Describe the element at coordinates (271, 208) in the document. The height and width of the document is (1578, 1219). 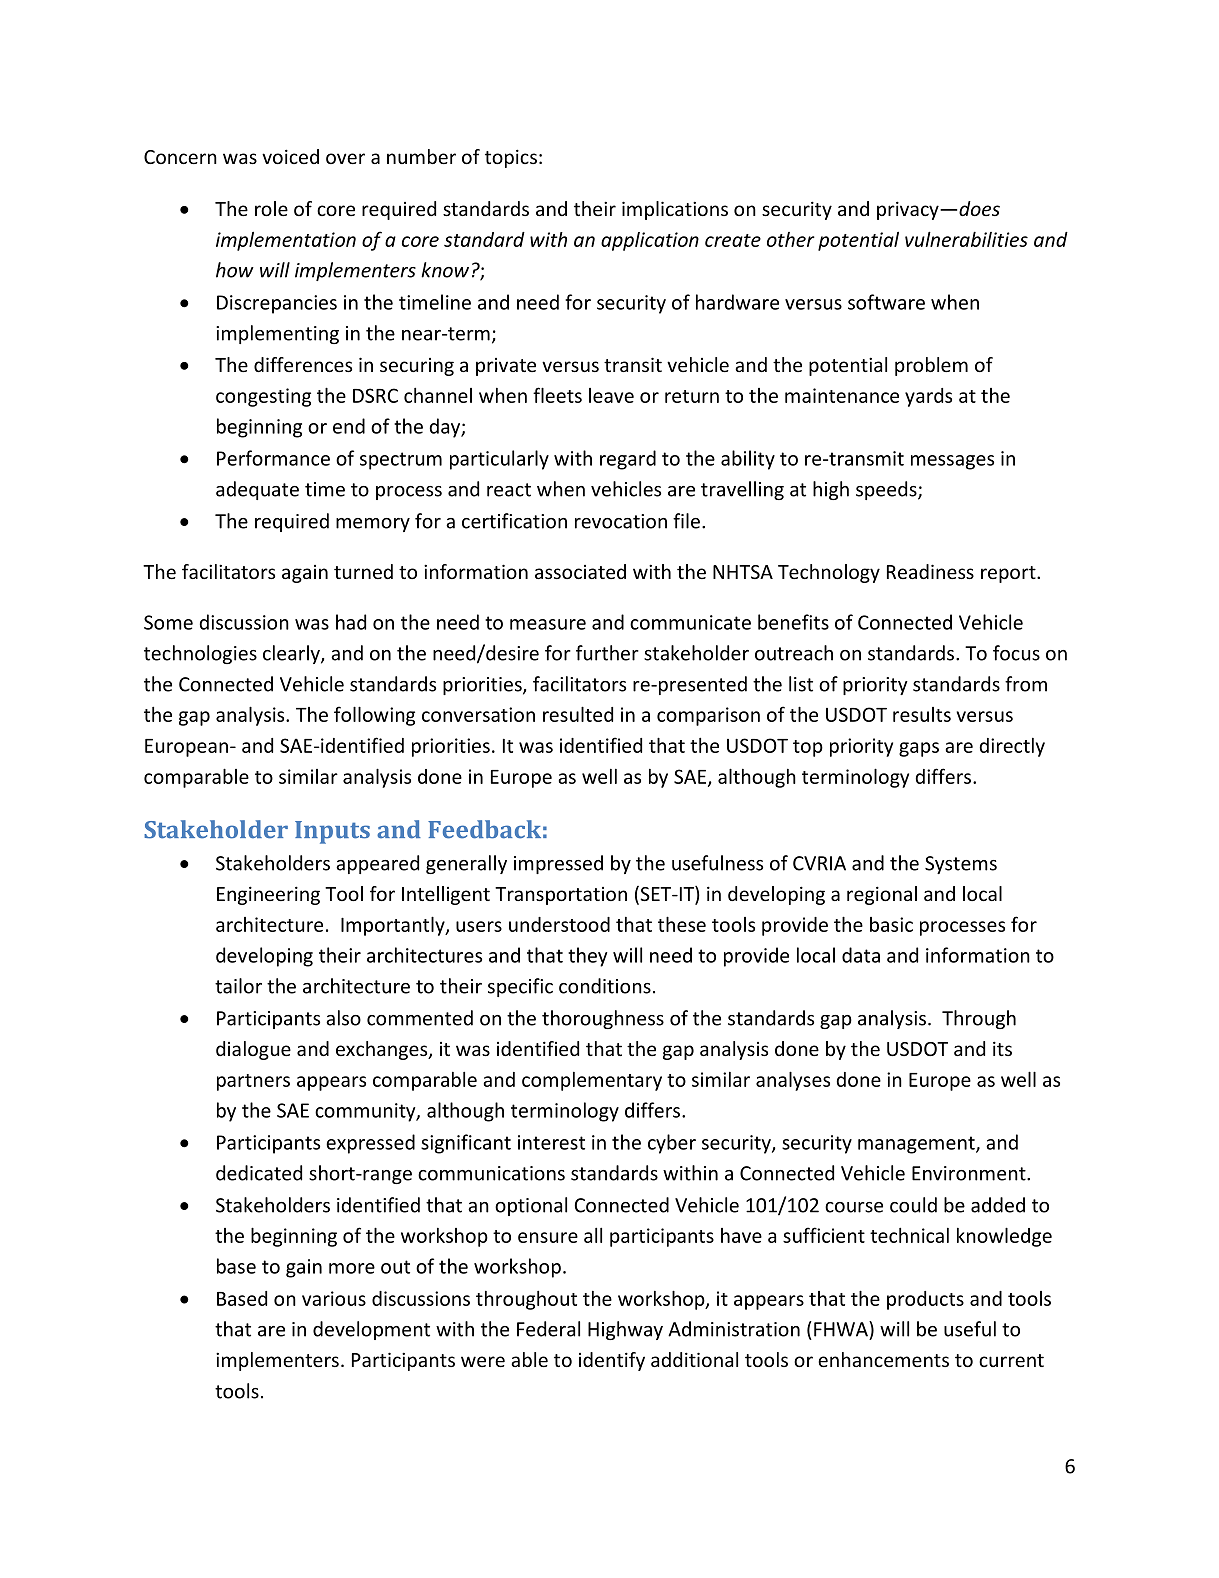
I see `role` at that location.
